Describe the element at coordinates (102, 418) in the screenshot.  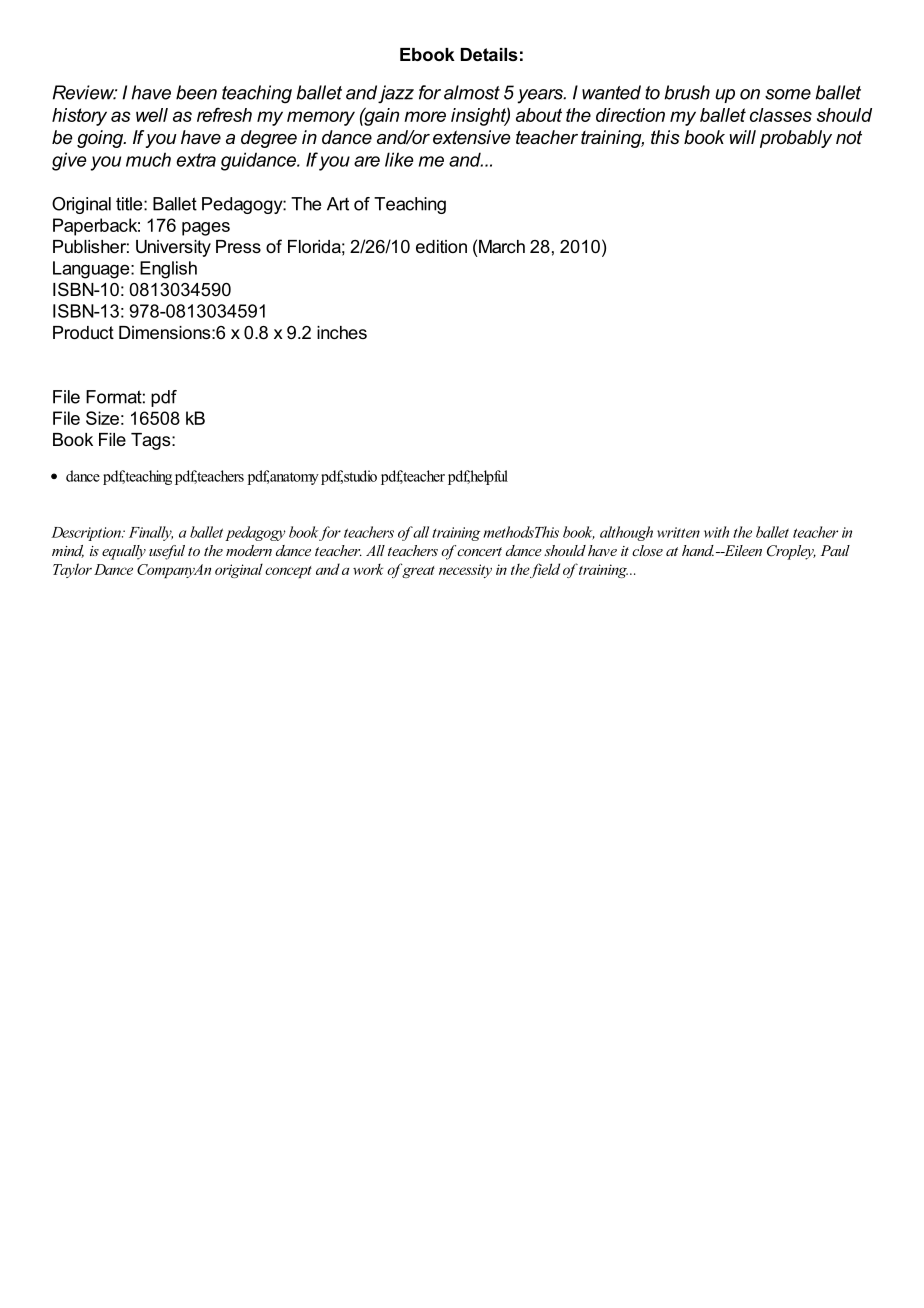
I see `Size` at that location.
